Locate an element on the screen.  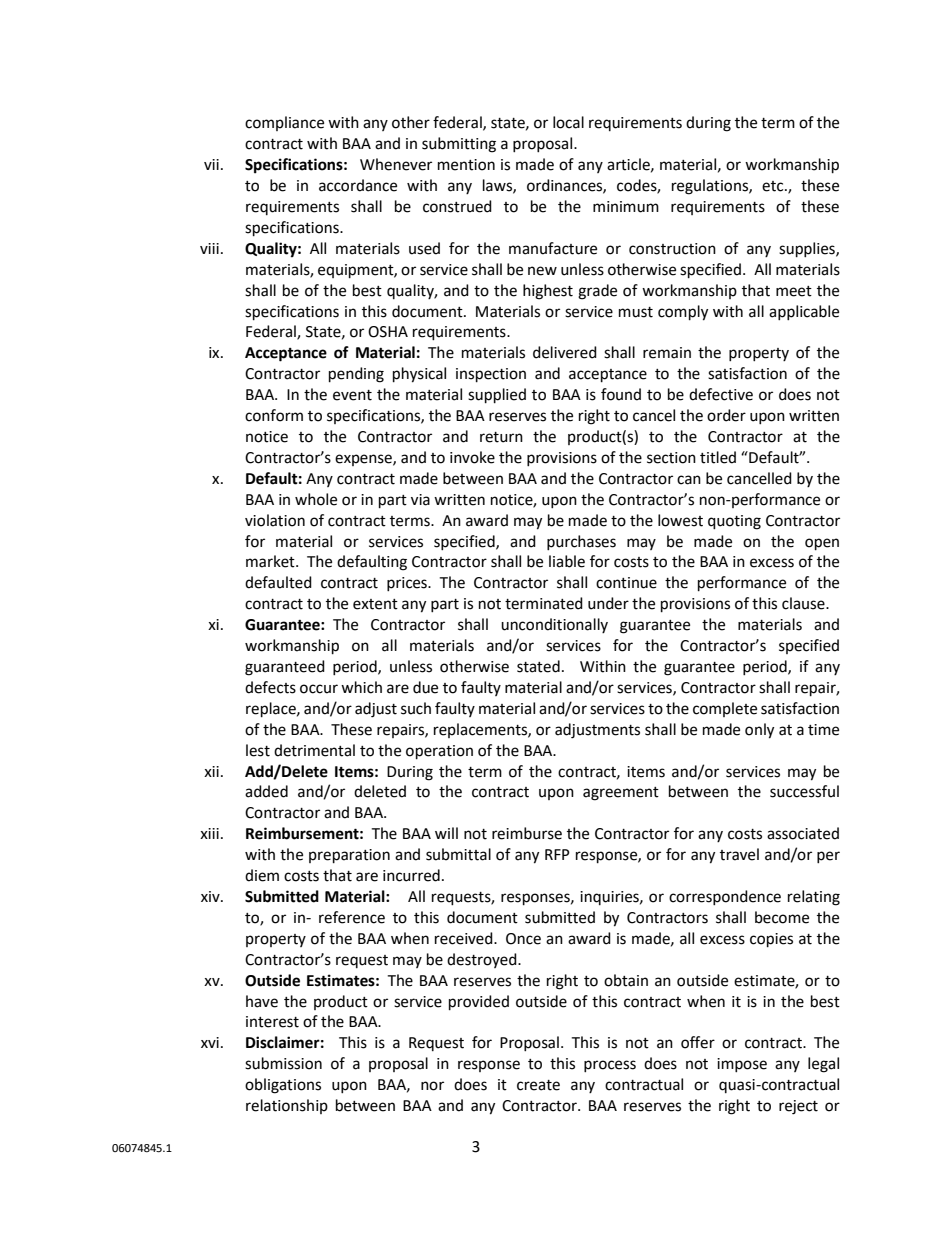
obligations is located at coordinates (283, 1086).
